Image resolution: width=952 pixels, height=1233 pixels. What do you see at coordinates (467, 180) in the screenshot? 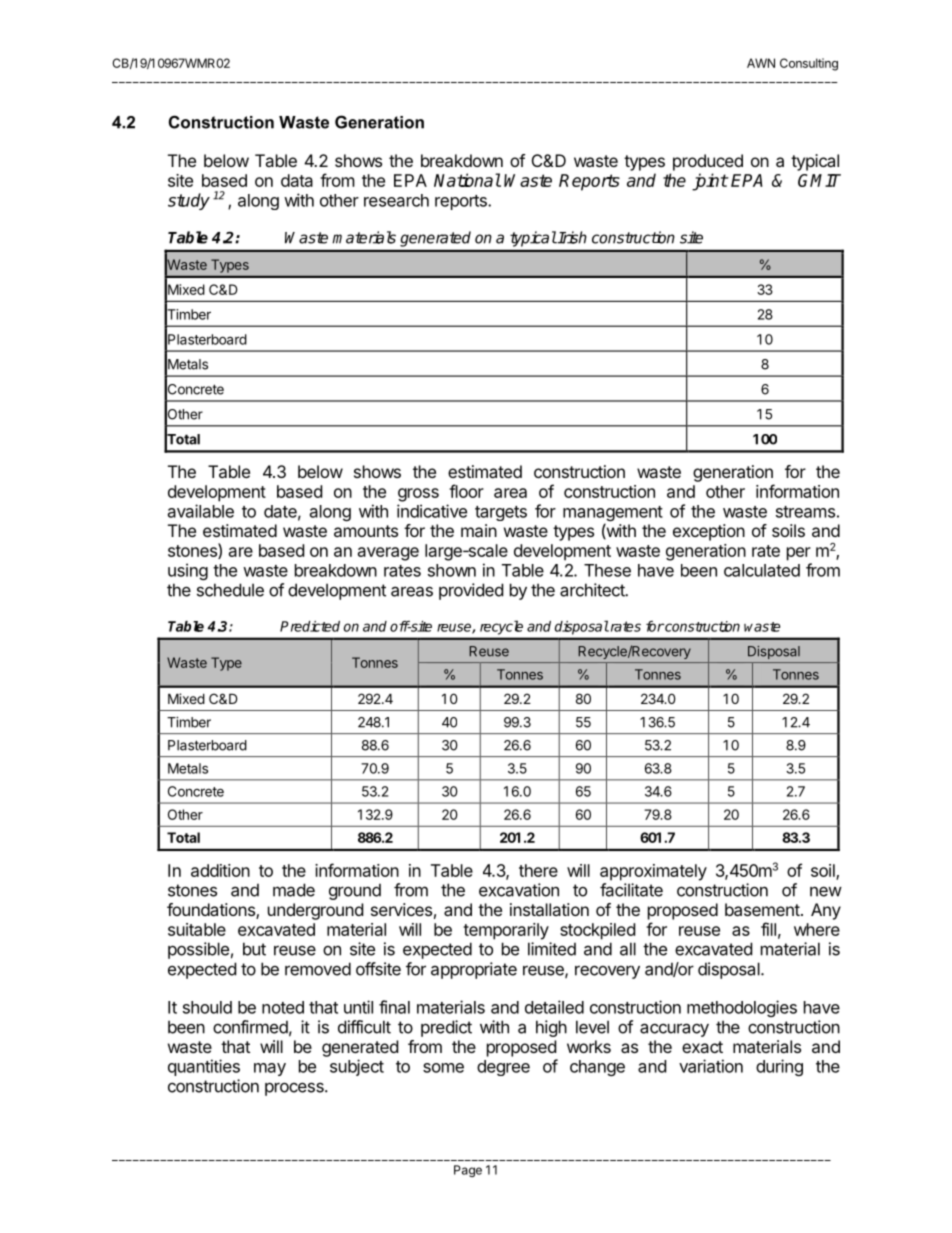
I see `National` at bounding box center [467, 180].
